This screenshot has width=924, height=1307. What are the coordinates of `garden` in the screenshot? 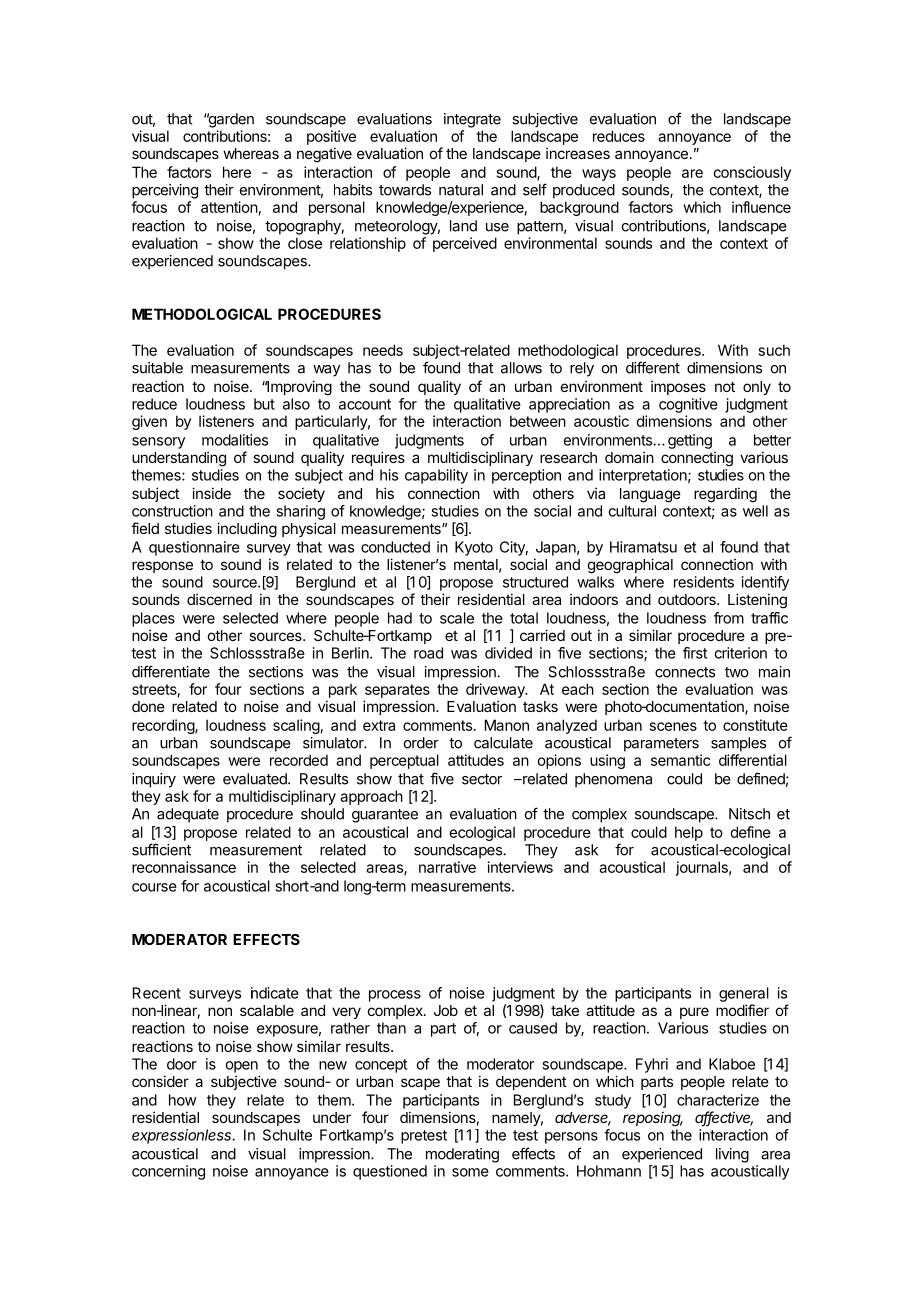 It's located at (230, 120).
